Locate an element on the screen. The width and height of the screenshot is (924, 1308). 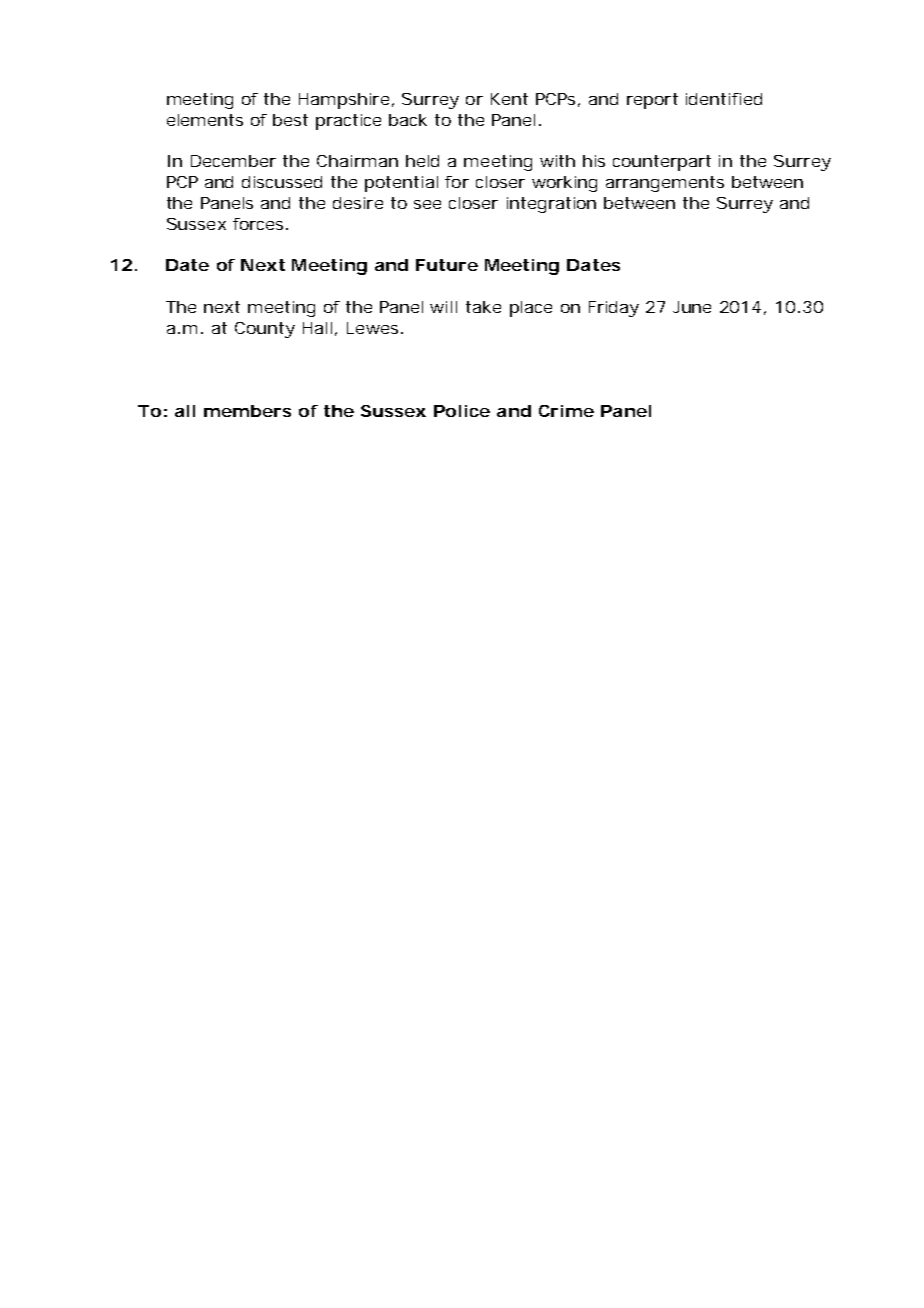
December is located at coordinates (233, 161).
